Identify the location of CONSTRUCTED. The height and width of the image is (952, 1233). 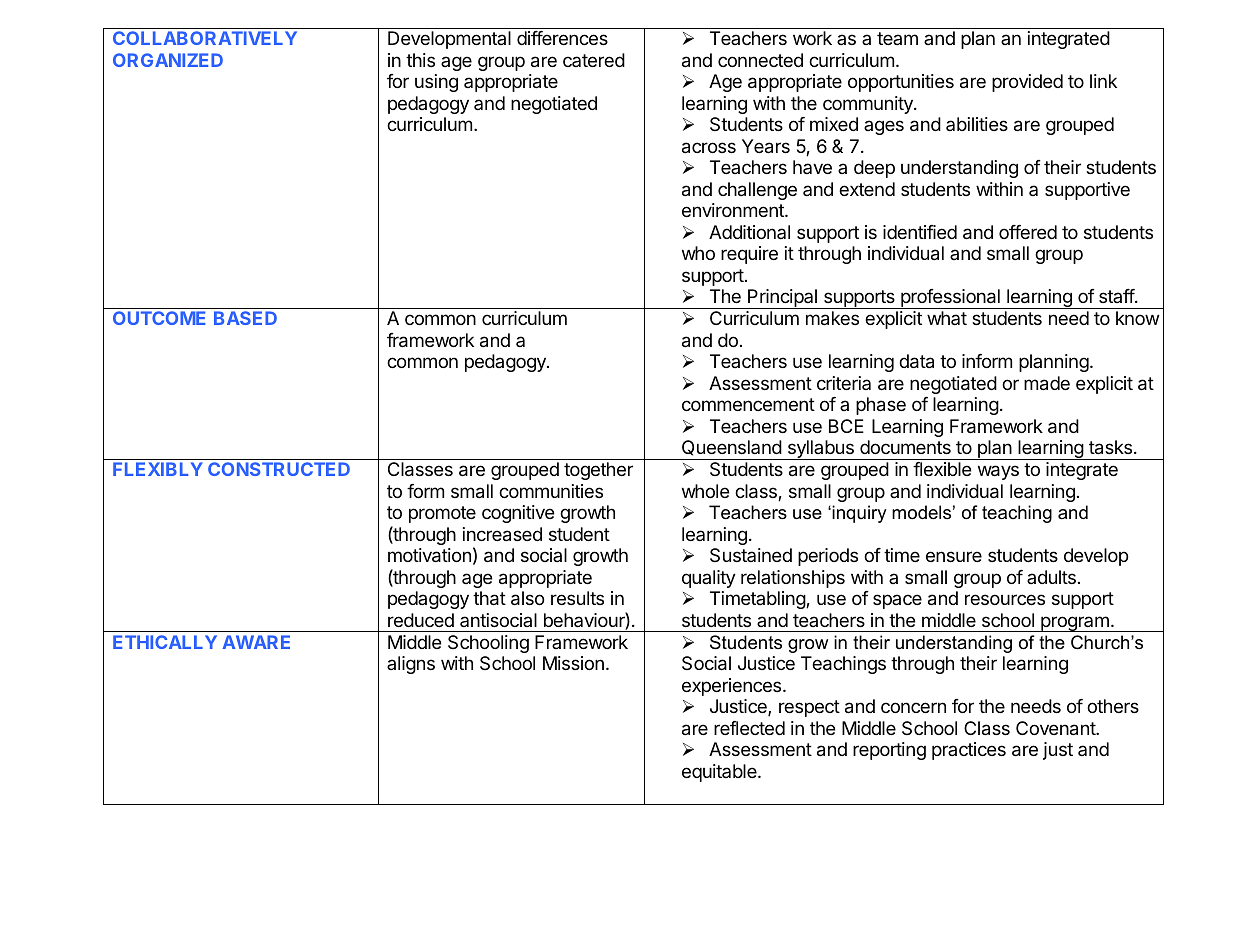
(279, 469).
